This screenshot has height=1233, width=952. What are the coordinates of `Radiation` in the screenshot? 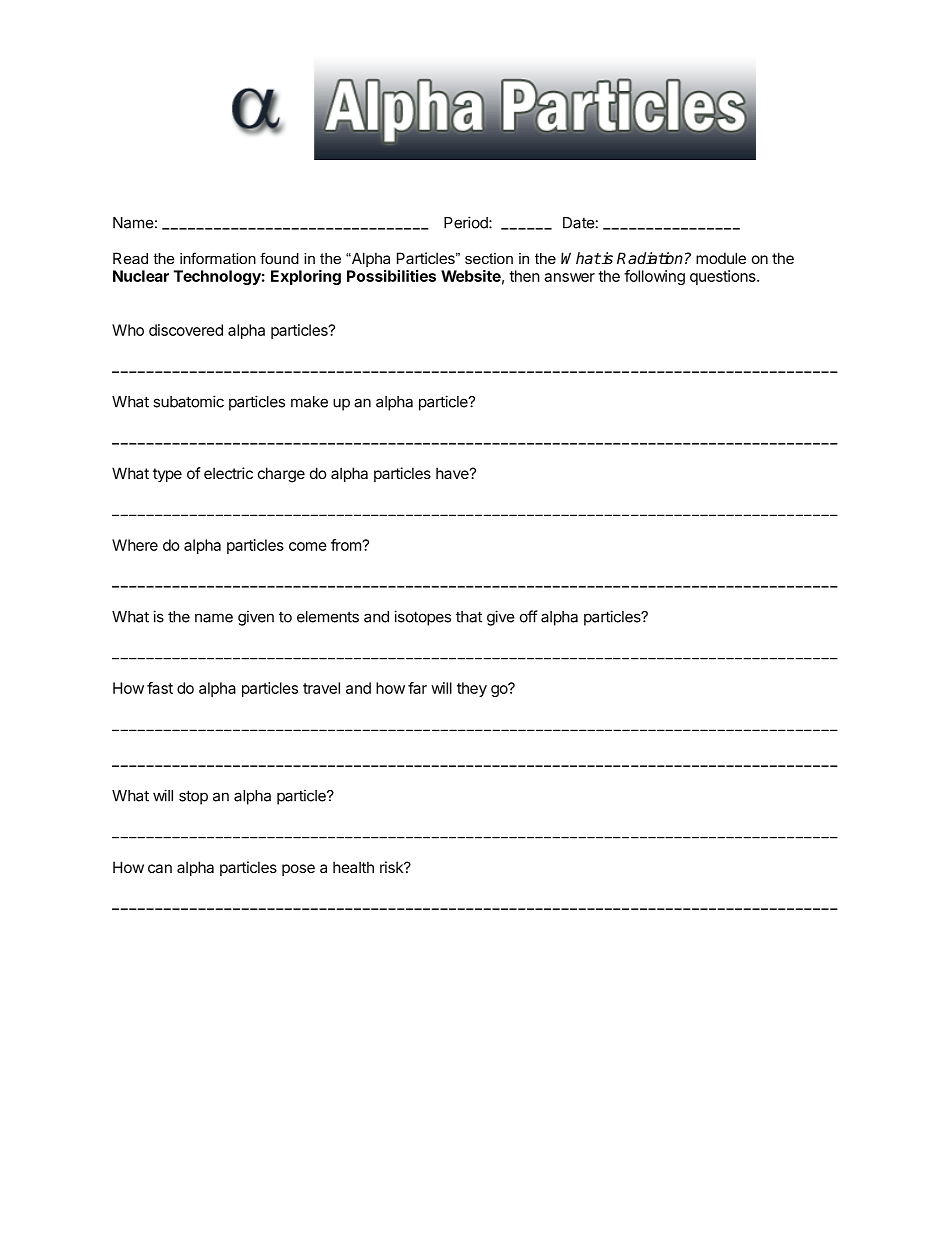 It's located at (650, 258).
